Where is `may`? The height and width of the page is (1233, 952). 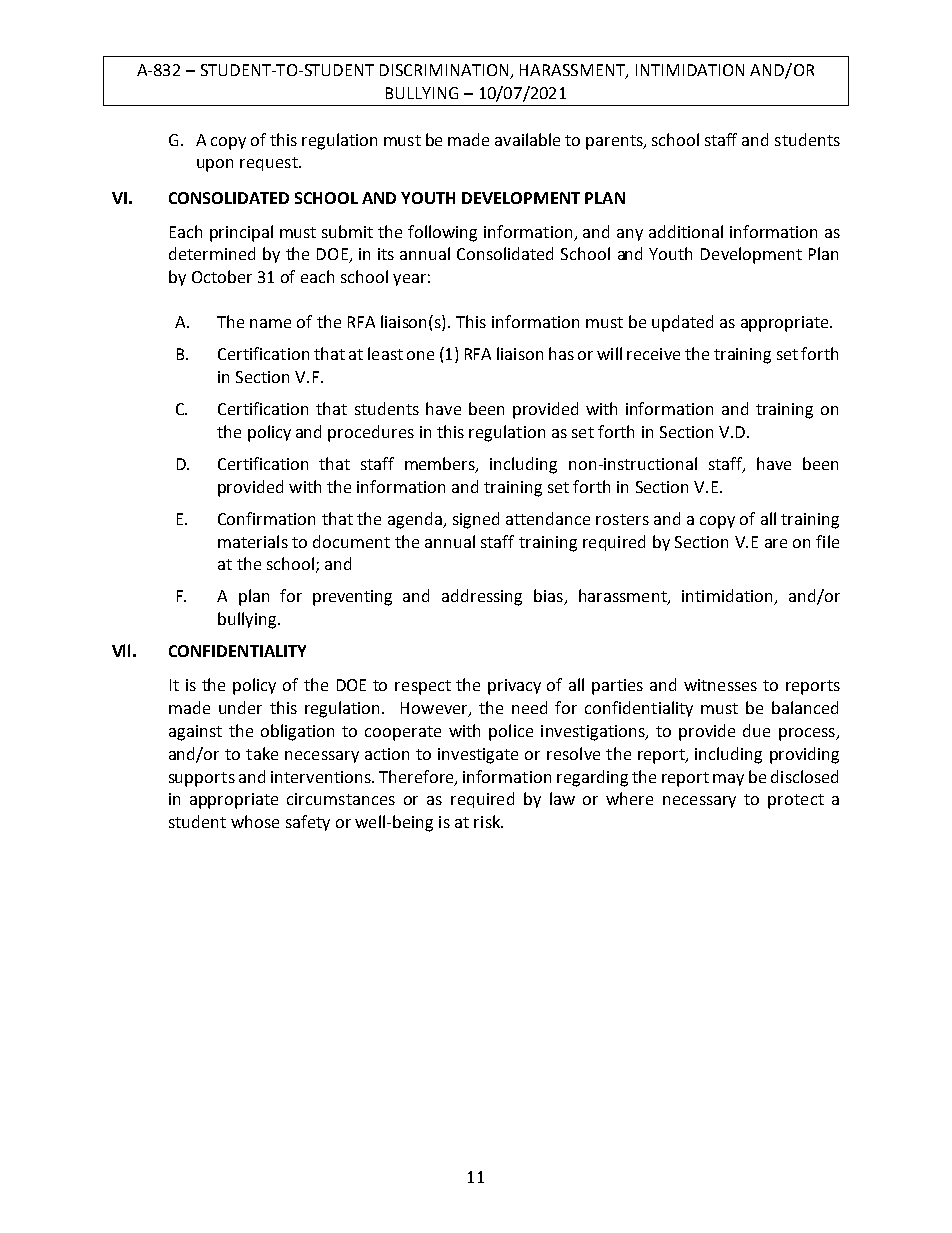 may is located at coordinates (728, 780).
